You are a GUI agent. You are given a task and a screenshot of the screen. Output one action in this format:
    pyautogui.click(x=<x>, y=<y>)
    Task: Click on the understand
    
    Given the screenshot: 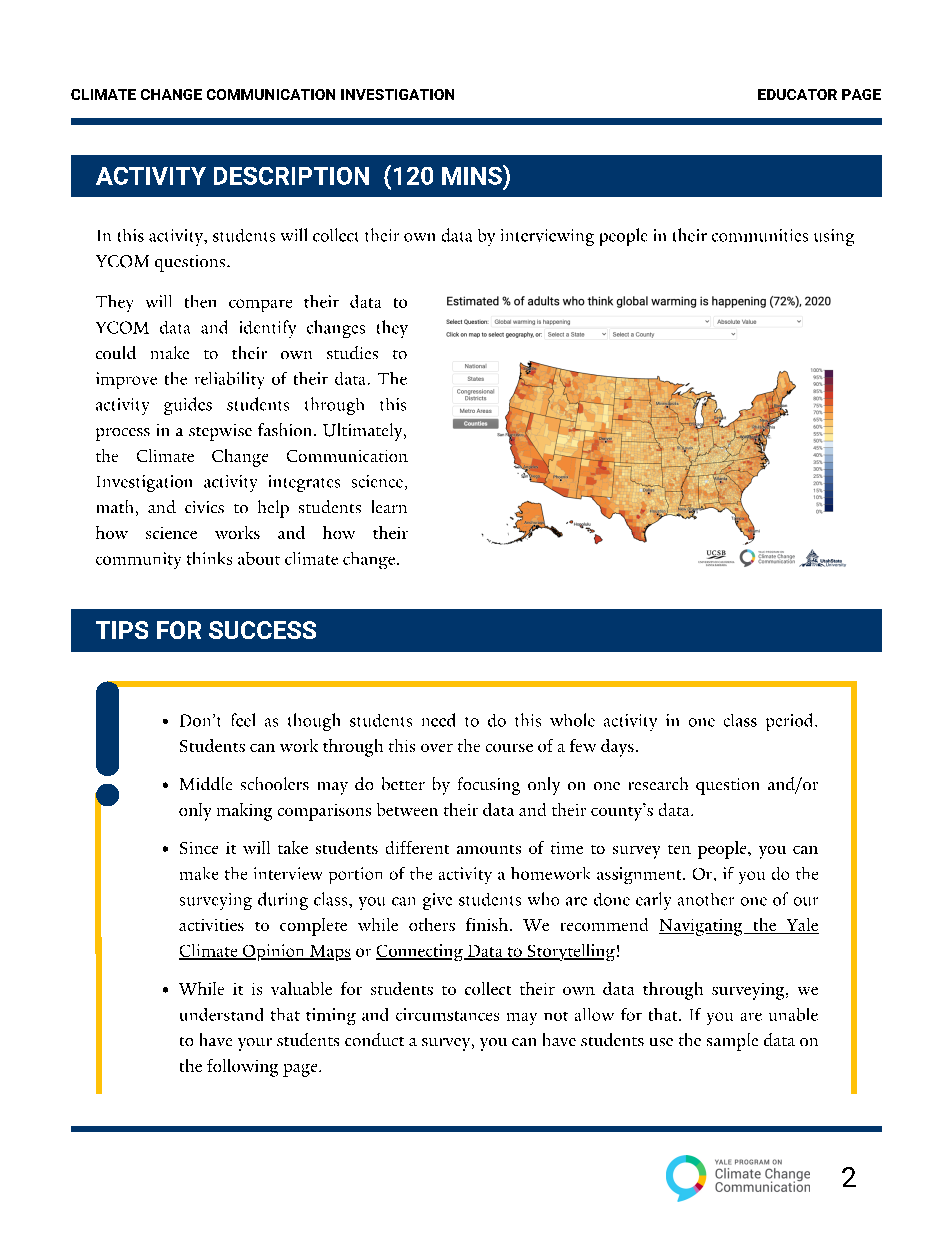 What is the action you would take?
    pyautogui.click(x=221, y=1014)
